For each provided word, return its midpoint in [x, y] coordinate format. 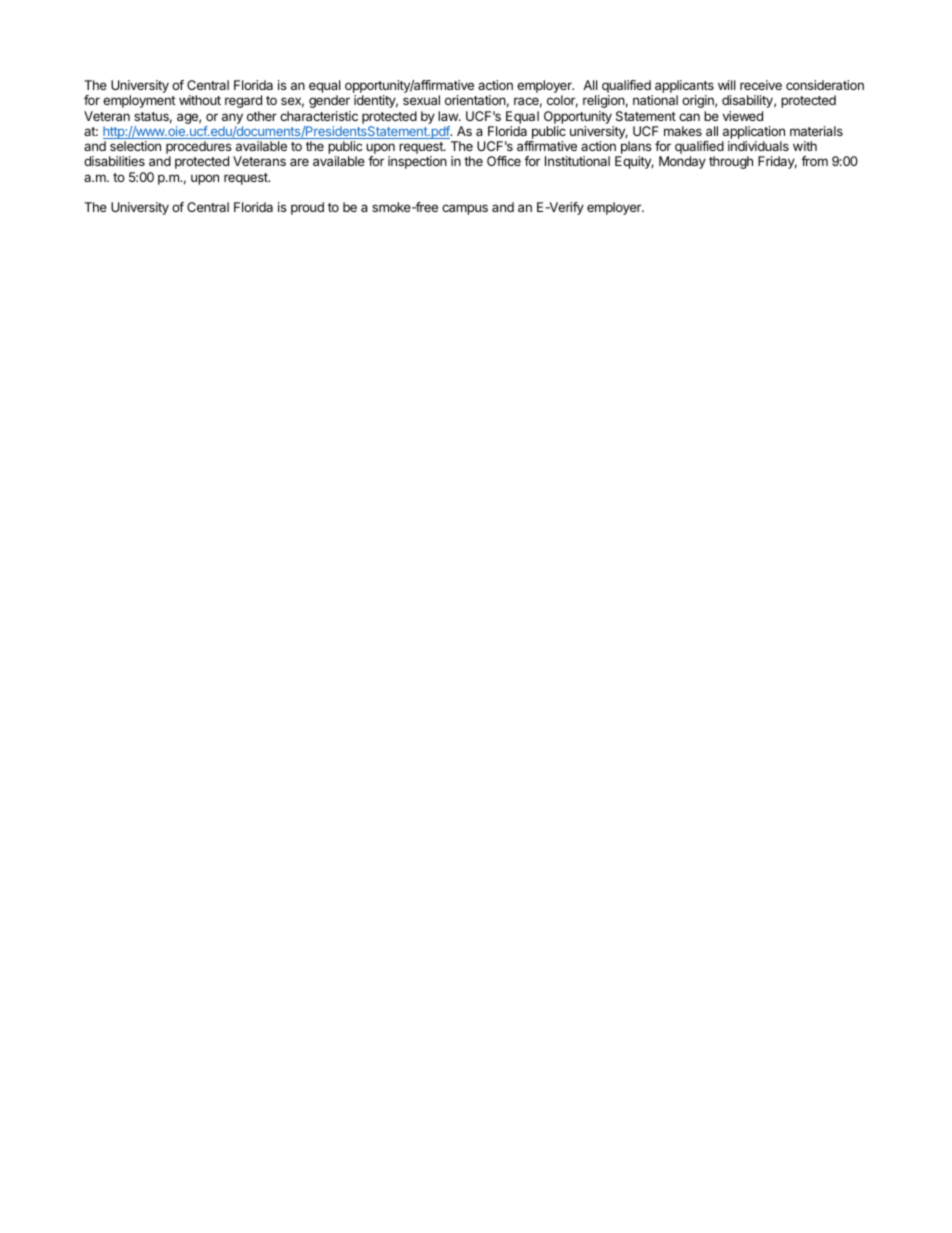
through [731, 162]
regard [243, 101]
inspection [417, 162]
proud [307, 208]
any [232, 120]
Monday [682, 162]
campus [465, 209]
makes [683, 131]
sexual [421, 100]
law [449, 116]
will [726, 85]
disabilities [114, 161]
